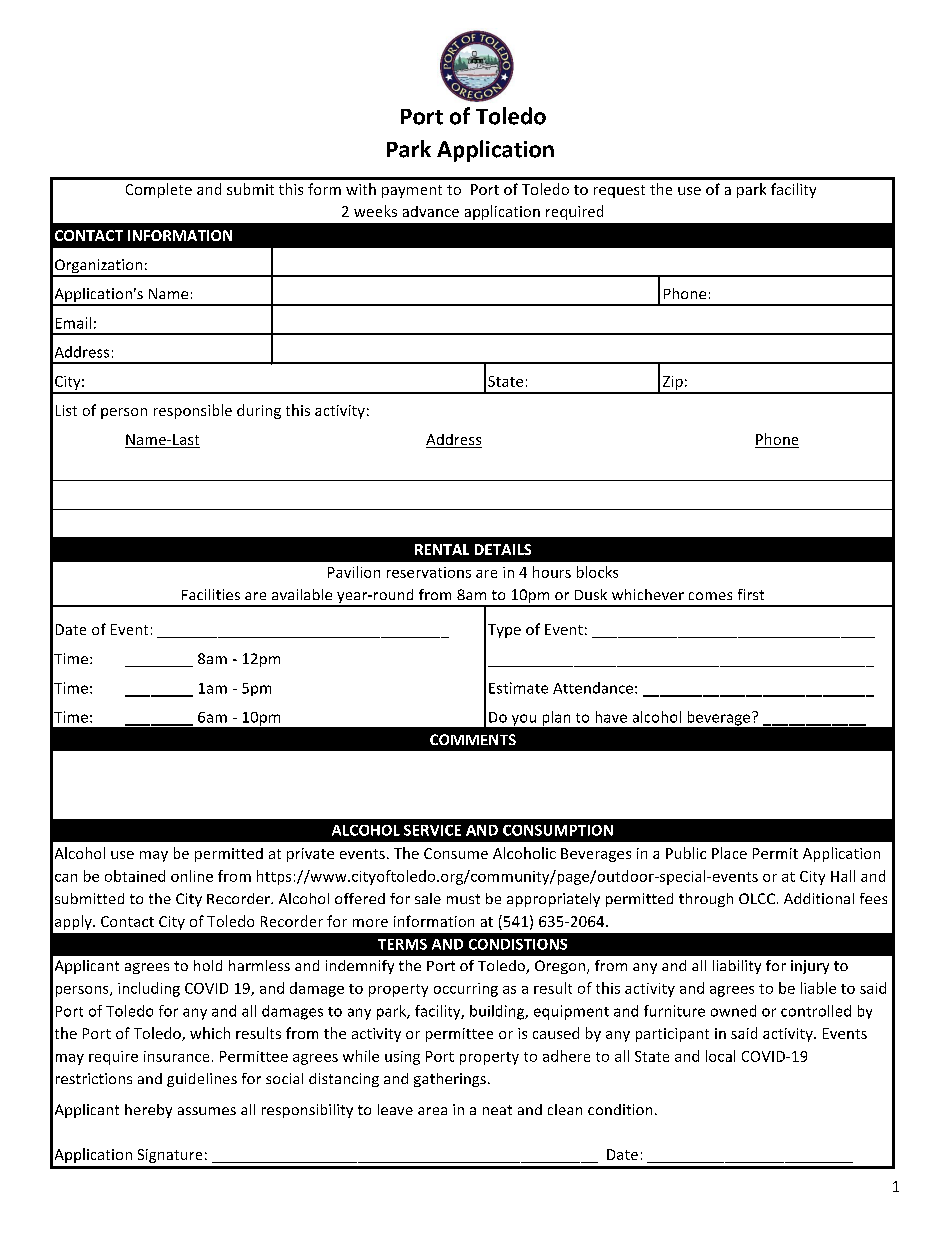 Image resolution: width=952 pixels, height=1233 pixels. I want to click on RENTAL, so click(442, 549).
